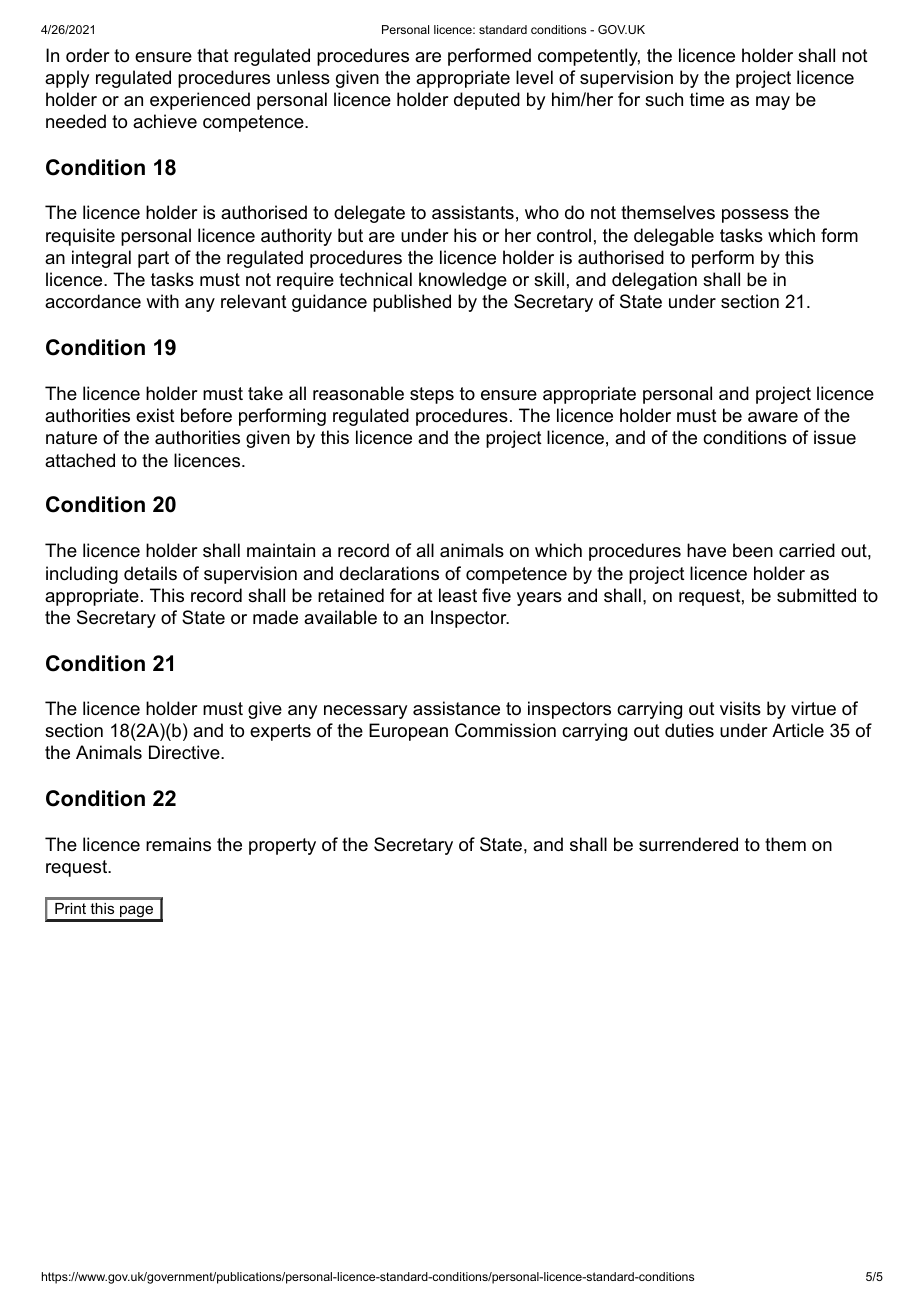 This image has width=924, height=1308. I want to click on surrendered, so click(688, 844).
